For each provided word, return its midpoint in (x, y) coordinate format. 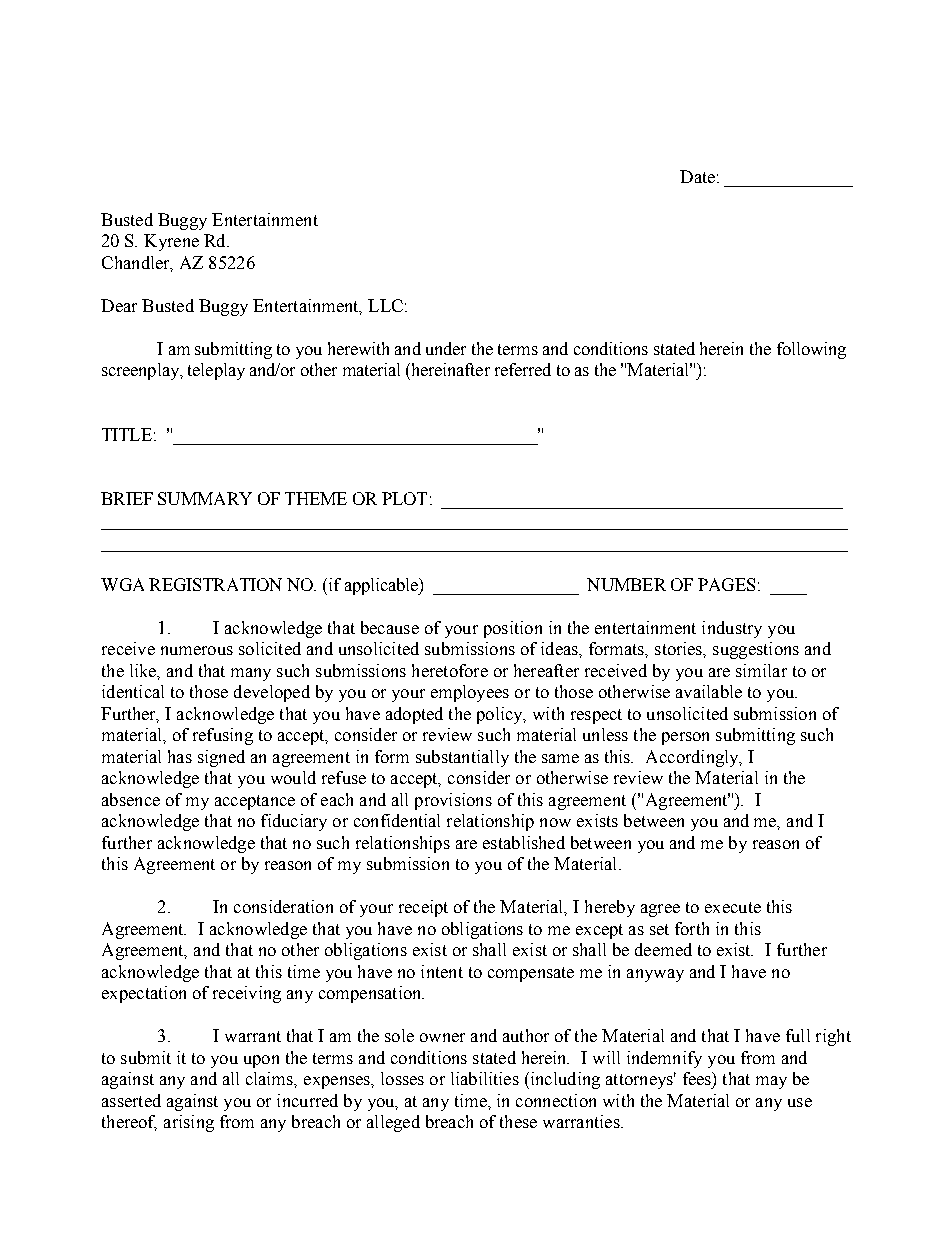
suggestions (756, 650)
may (771, 1082)
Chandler (137, 263)
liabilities (485, 1078)
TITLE (127, 434)
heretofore (450, 670)
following (811, 350)
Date (697, 176)
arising (189, 1123)
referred (523, 369)
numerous (197, 650)
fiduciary (294, 822)
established (524, 842)
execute (733, 907)
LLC (385, 305)
